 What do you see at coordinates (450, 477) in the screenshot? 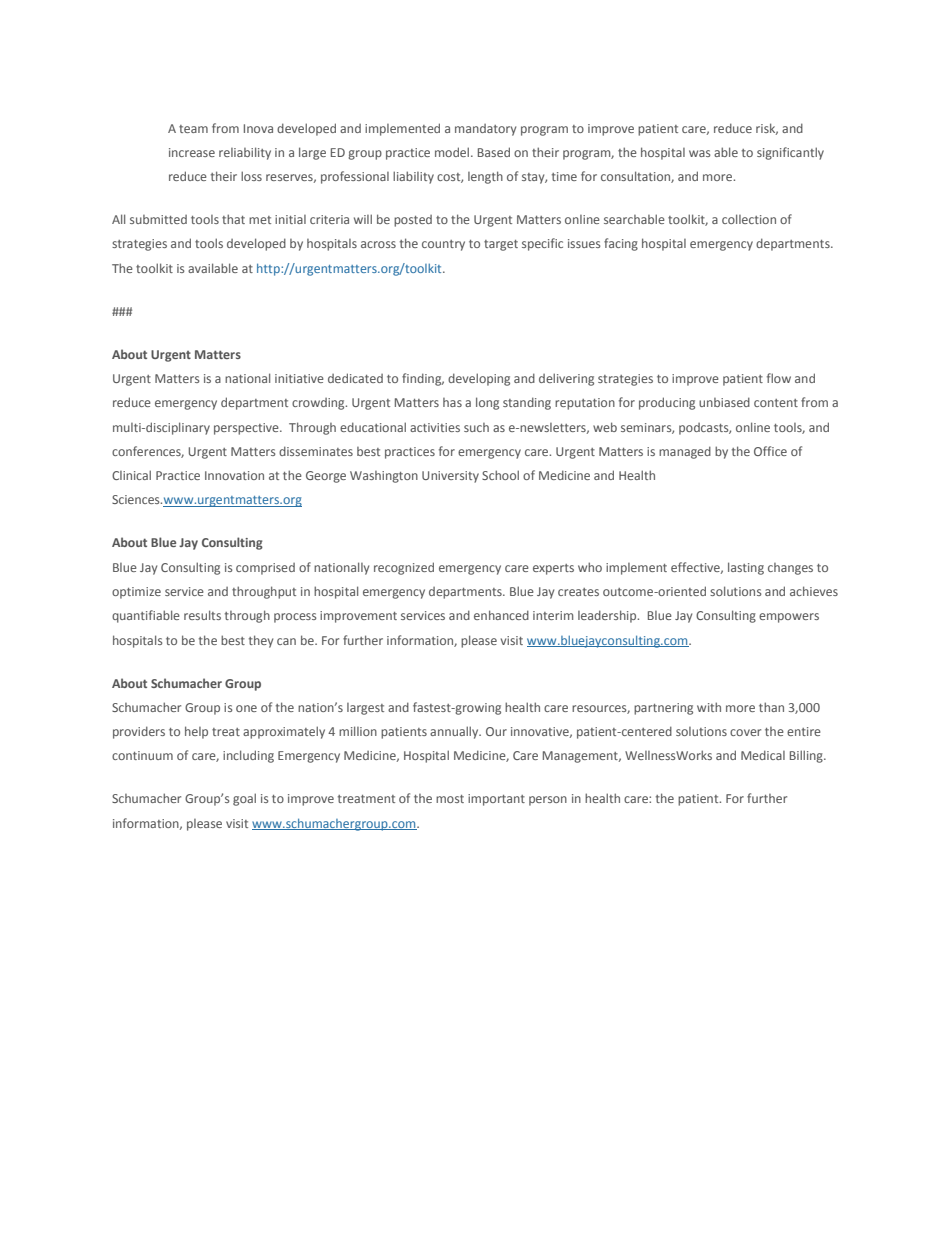
I see `University` at bounding box center [450, 477].
